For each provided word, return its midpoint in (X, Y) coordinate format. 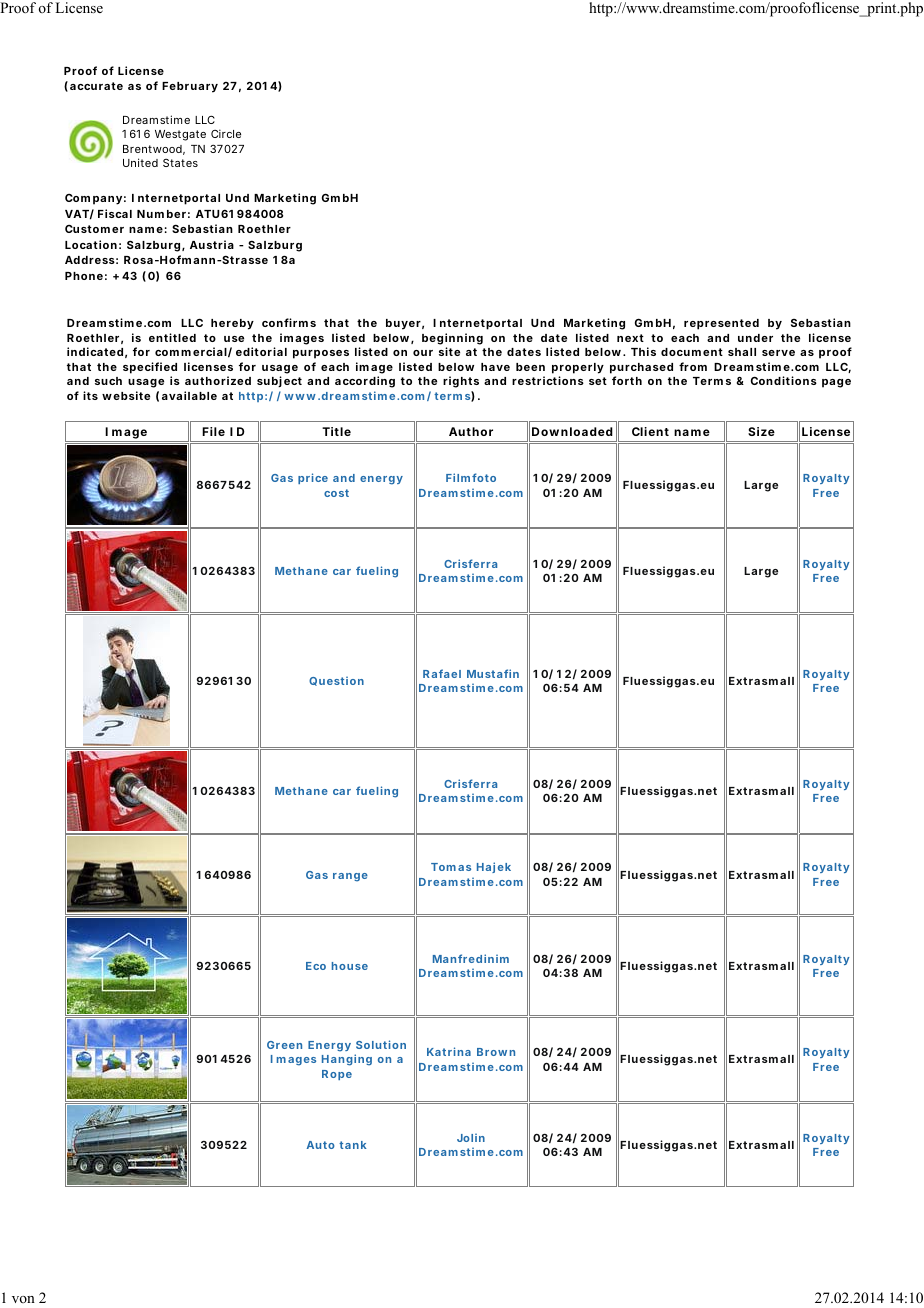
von (23, 1299)
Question (336, 681)
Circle (226, 133)
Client (650, 431)
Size (761, 431)
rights (461, 382)
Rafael (442, 673)
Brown (496, 1052)
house (350, 966)
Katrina (449, 1051)
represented (721, 324)
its (90, 395)
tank (353, 1145)
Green (284, 1045)
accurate (96, 86)
